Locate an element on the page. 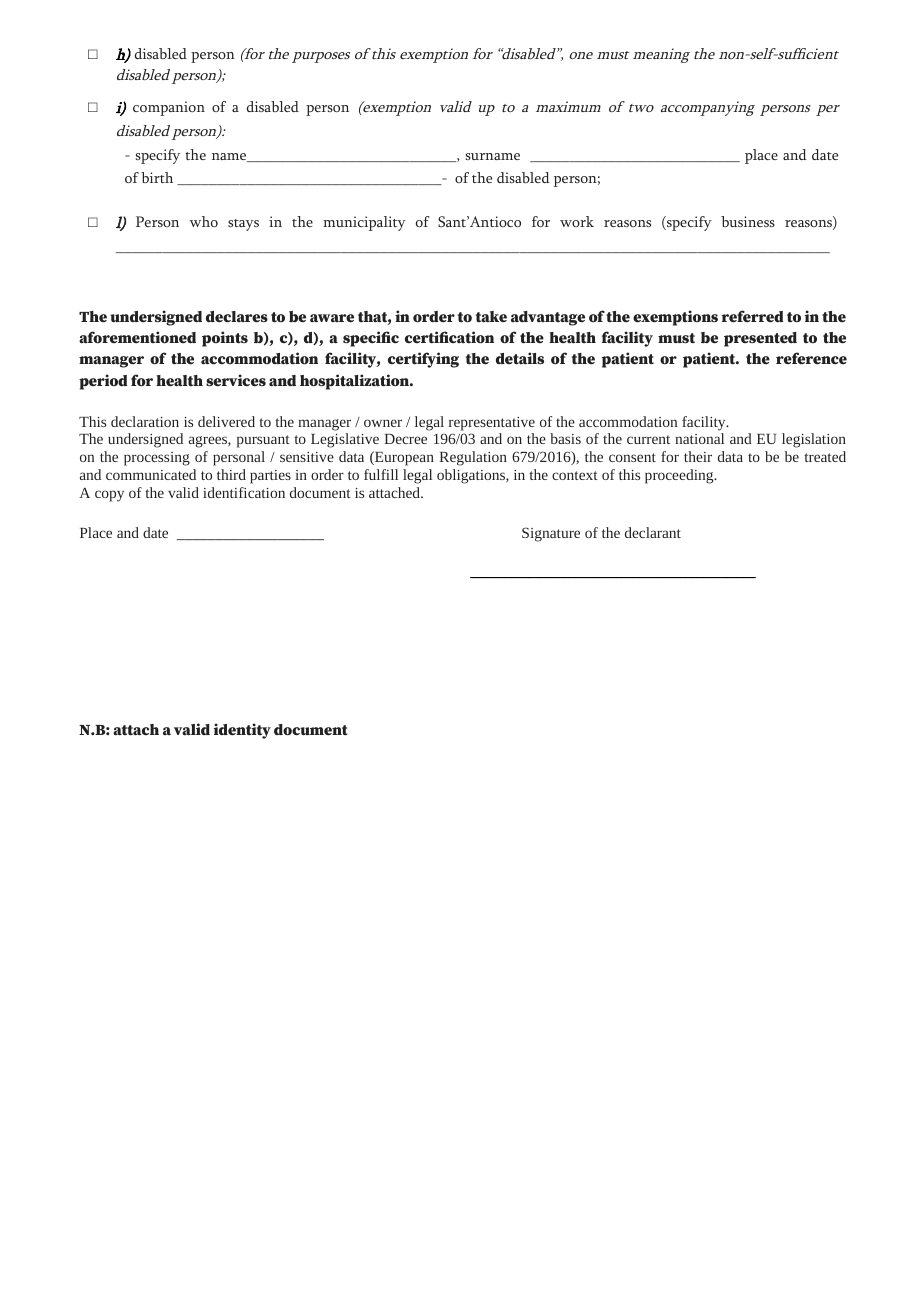 The image size is (924, 1308). representative is located at coordinates (492, 424).
